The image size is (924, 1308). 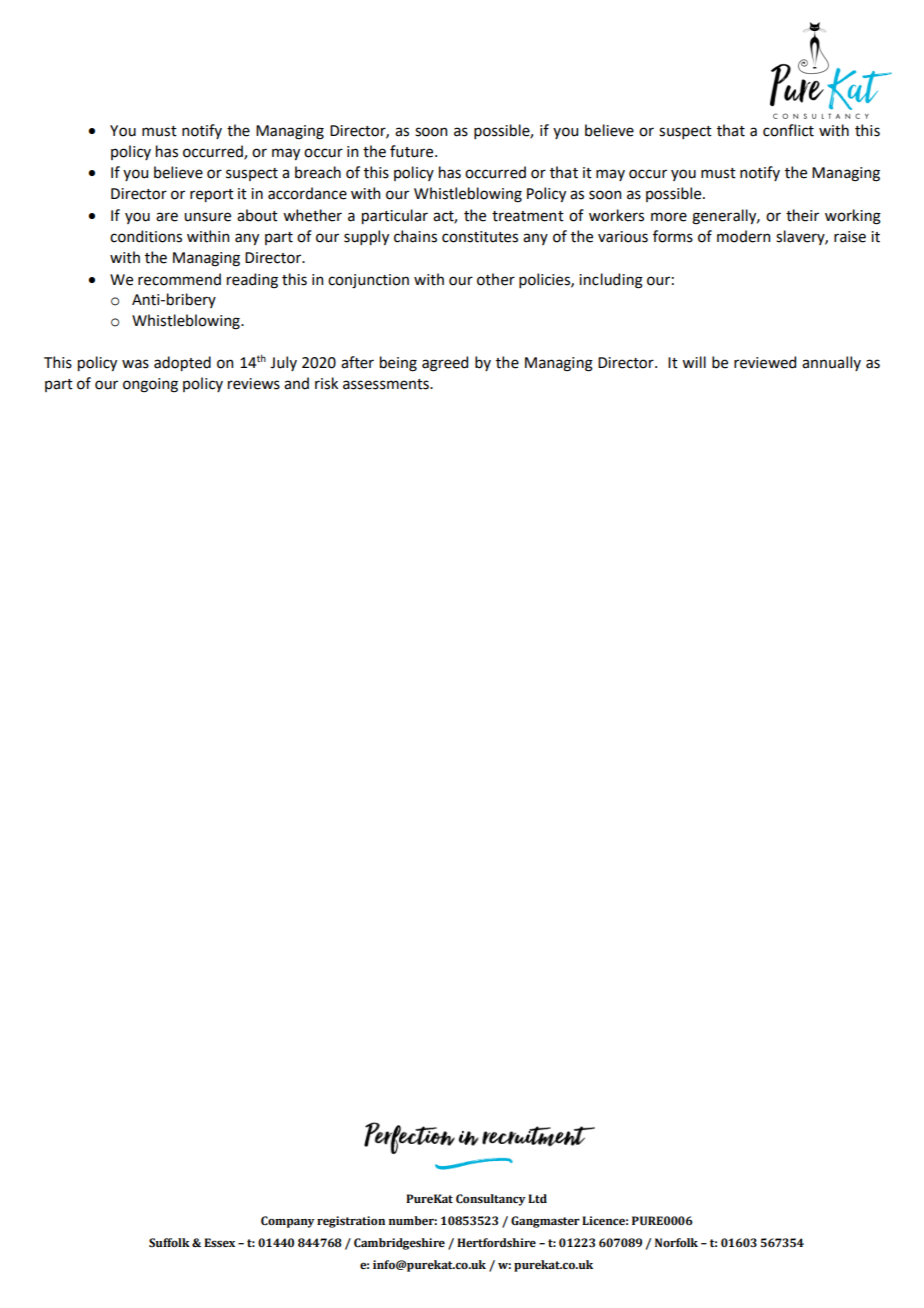 I want to click on report, so click(x=212, y=195).
